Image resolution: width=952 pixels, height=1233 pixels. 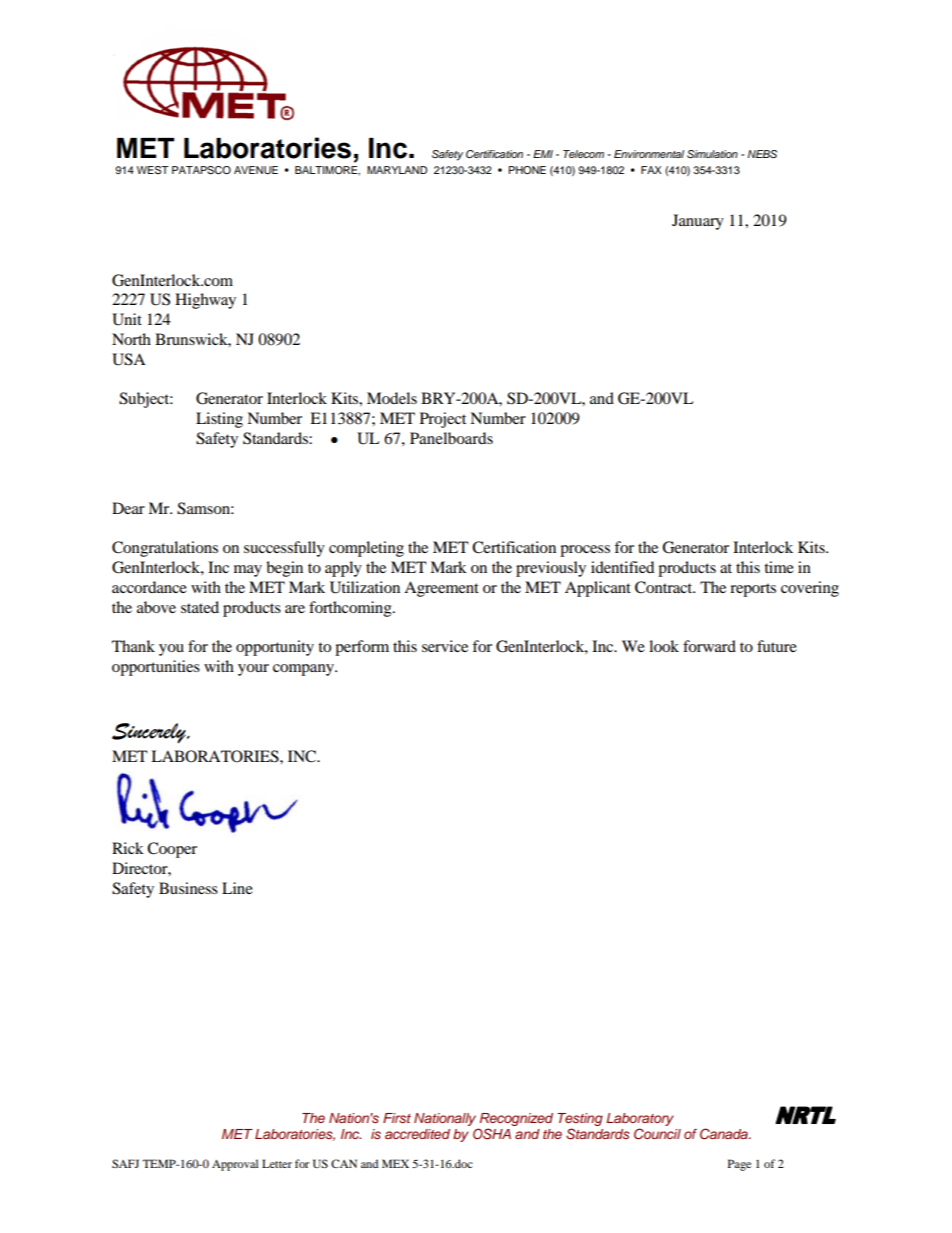 I want to click on OSHA, so click(x=492, y=1134).
